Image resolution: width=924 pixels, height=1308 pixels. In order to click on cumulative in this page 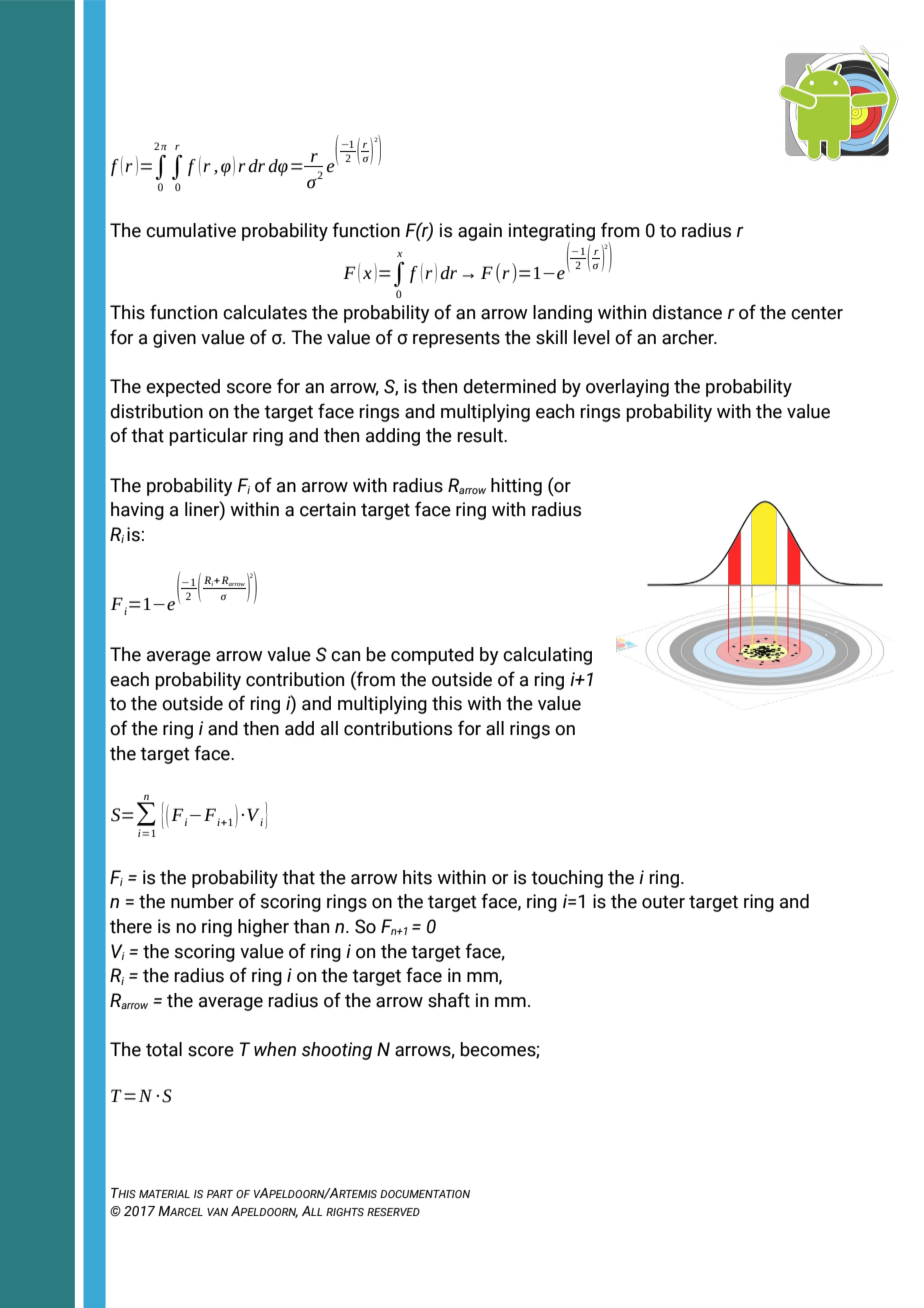, I will do `click(191, 230)`.
